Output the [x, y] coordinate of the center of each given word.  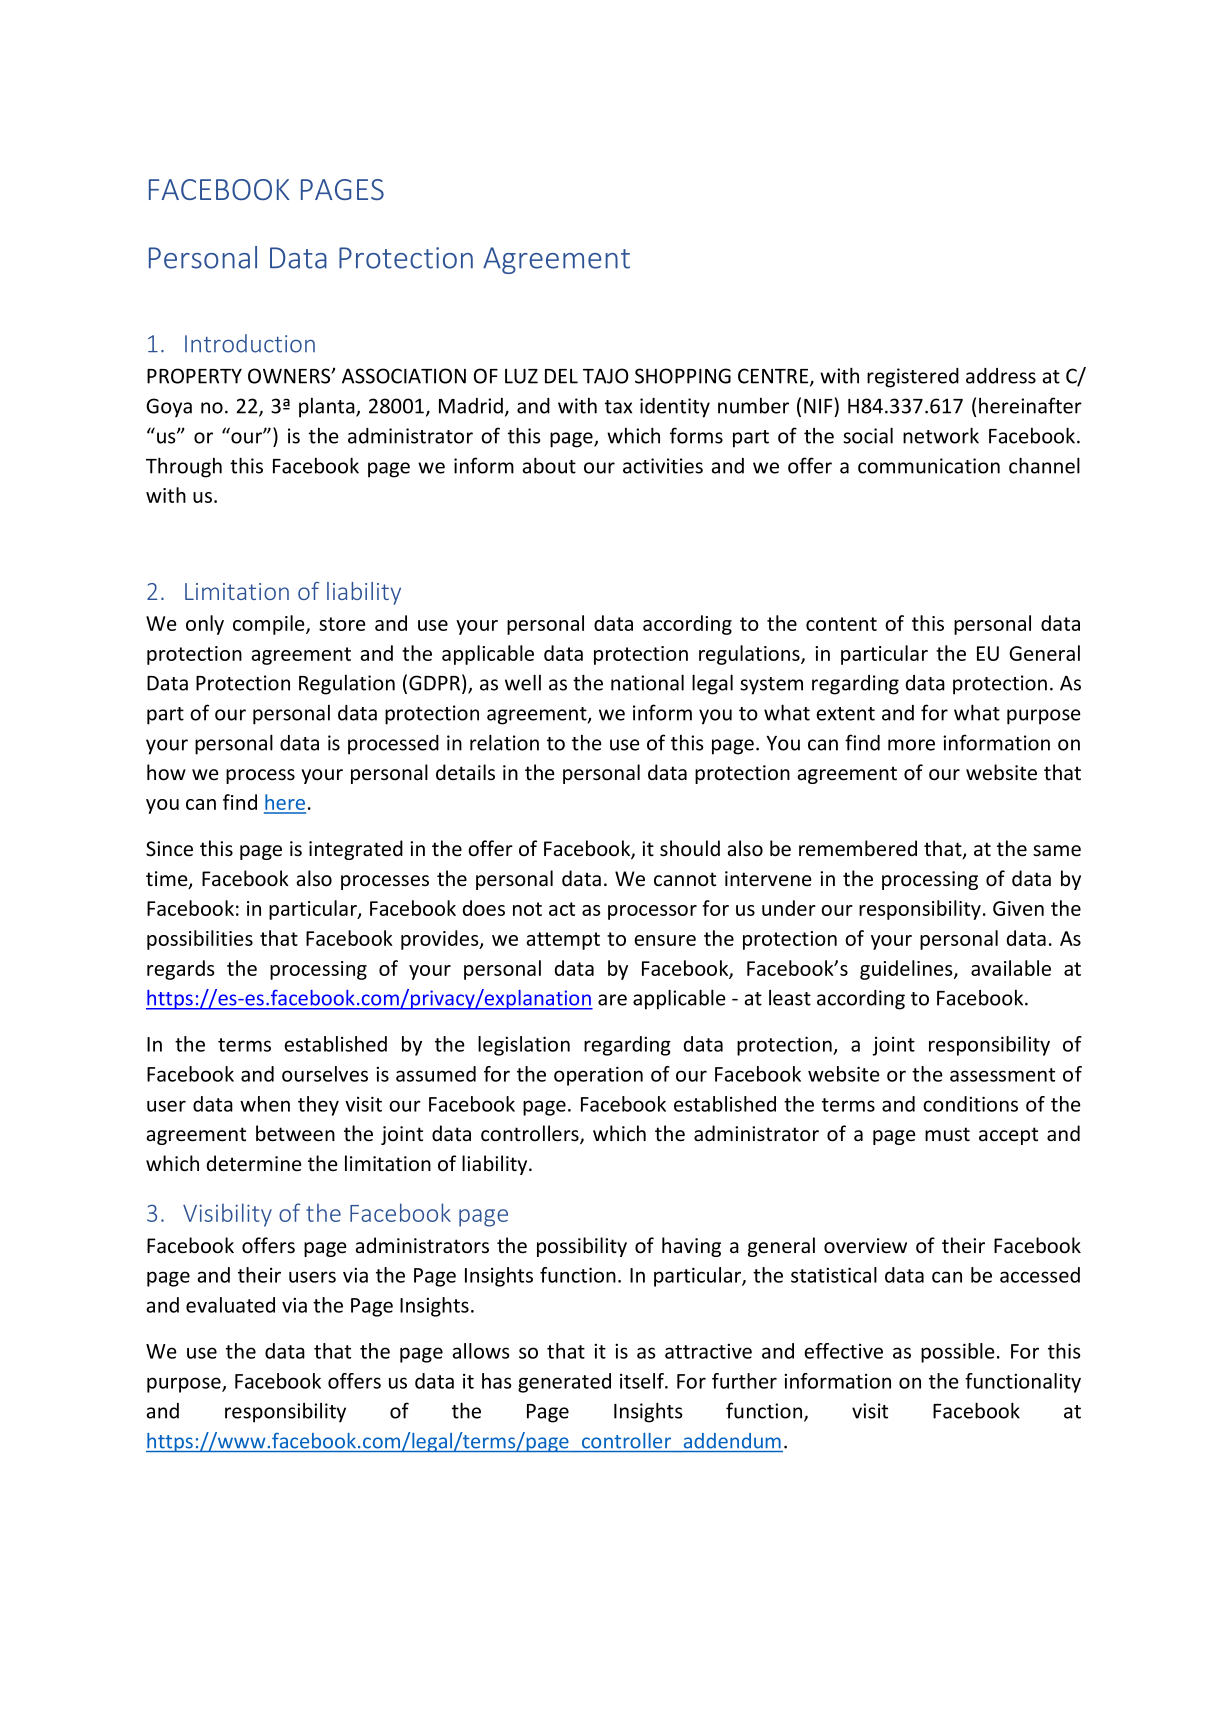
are [612, 1000]
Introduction [250, 343]
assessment [1002, 1075]
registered [913, 378]
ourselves [325, 1074]
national [647, 682]
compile [270, 625]
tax [618, 407]
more [911, 745]
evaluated [230, 1305]
